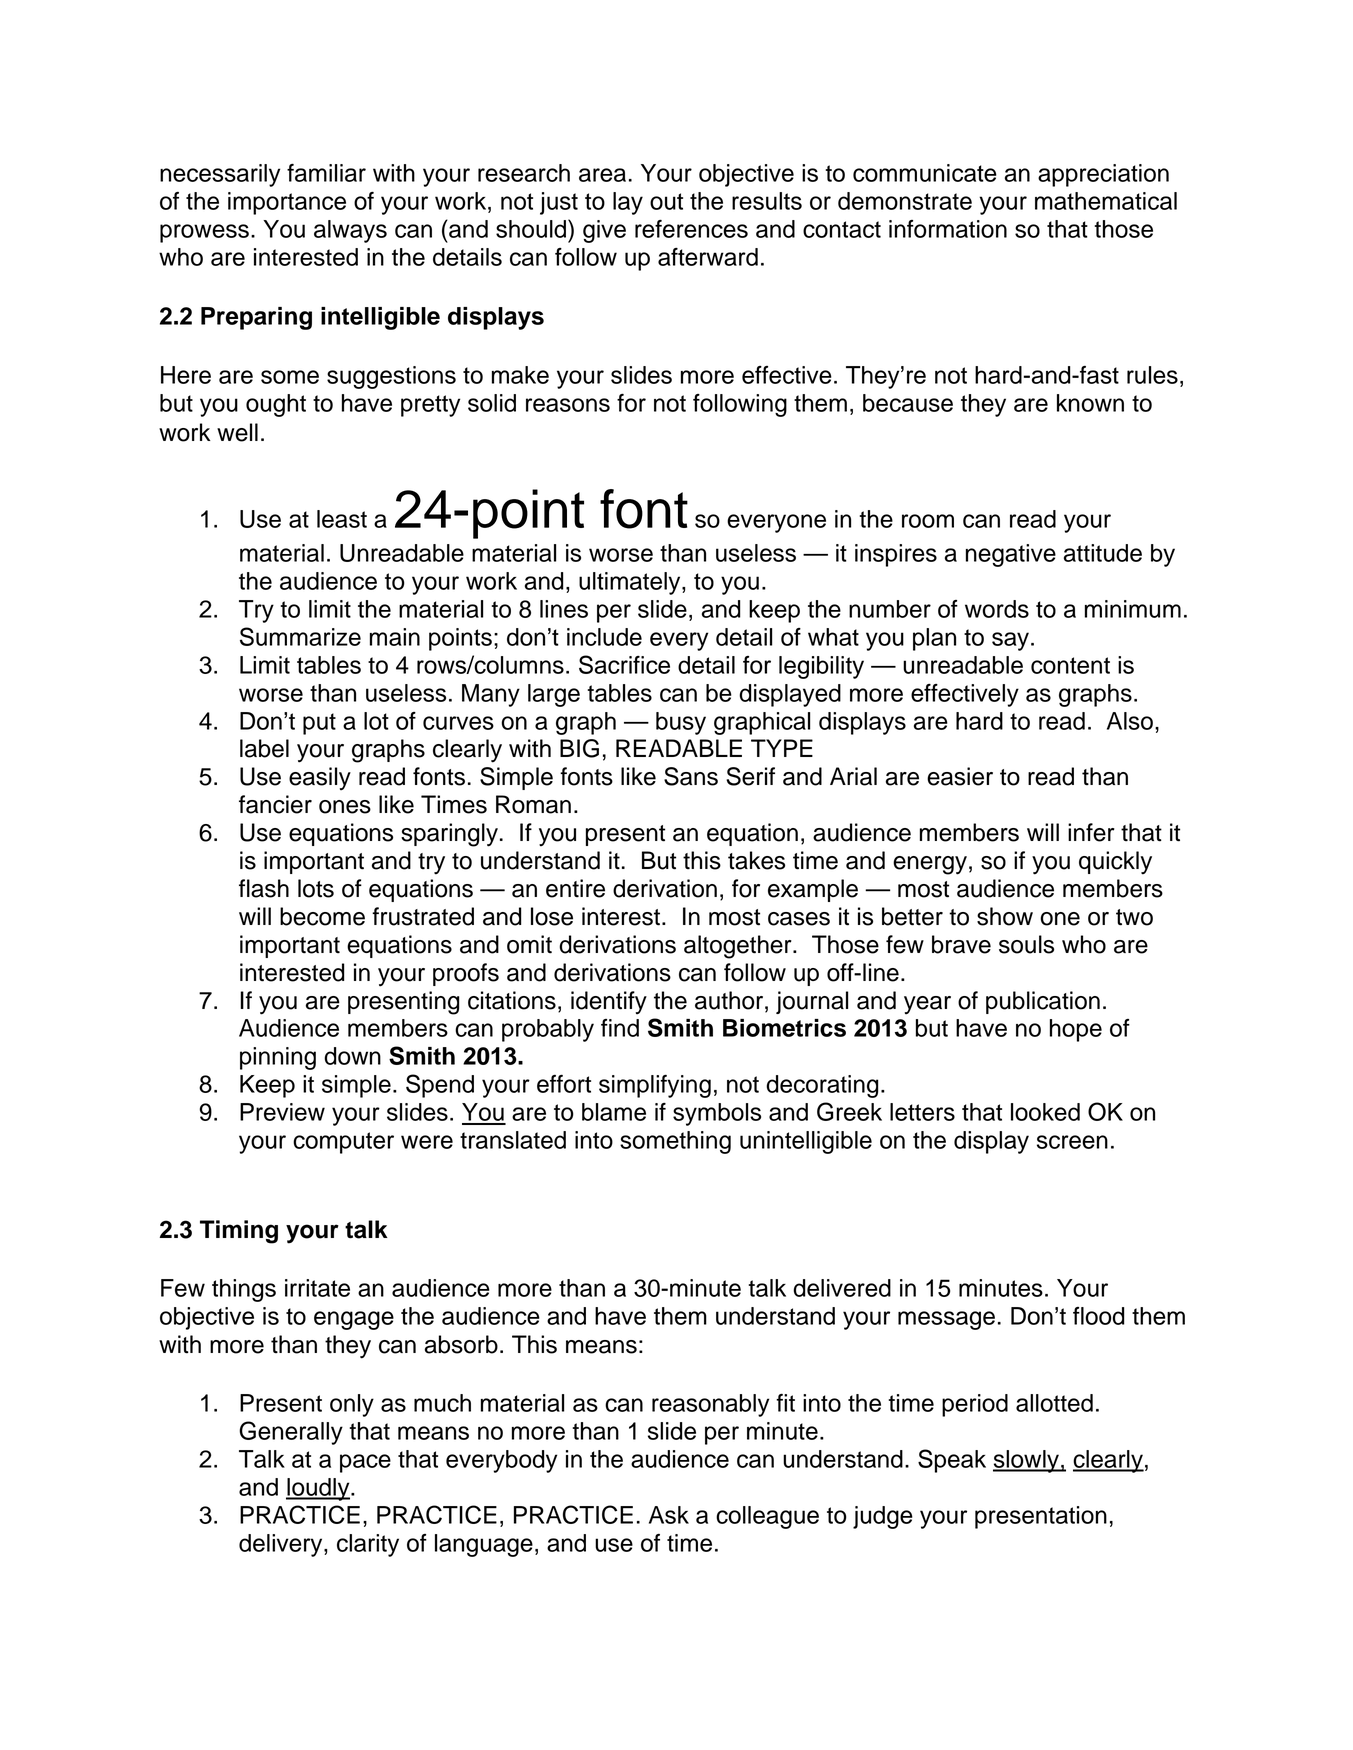 This page has height=1750, width=1353. Describe the element at coordinates (1103, 175) in the page. I see `appreciation` at that location.
